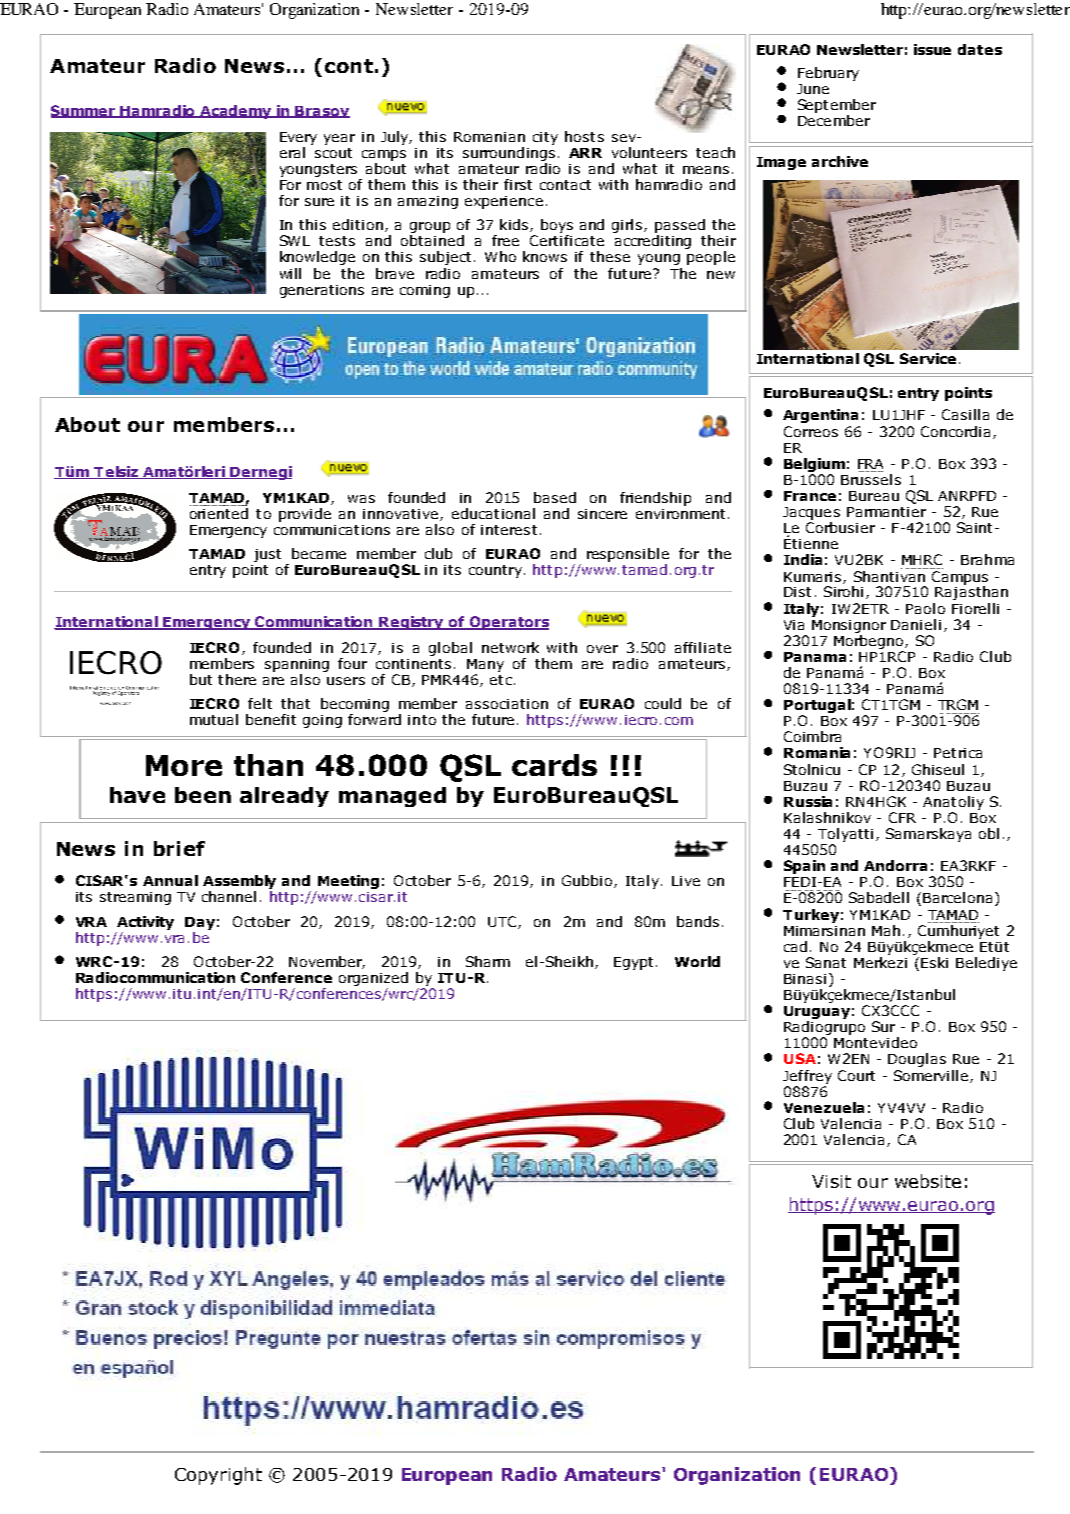 The height and width of the screenshot is (1514, 1070). Describe the element at coordinates (831, 1181) in the screenshot. I see `Visit` at that location.
